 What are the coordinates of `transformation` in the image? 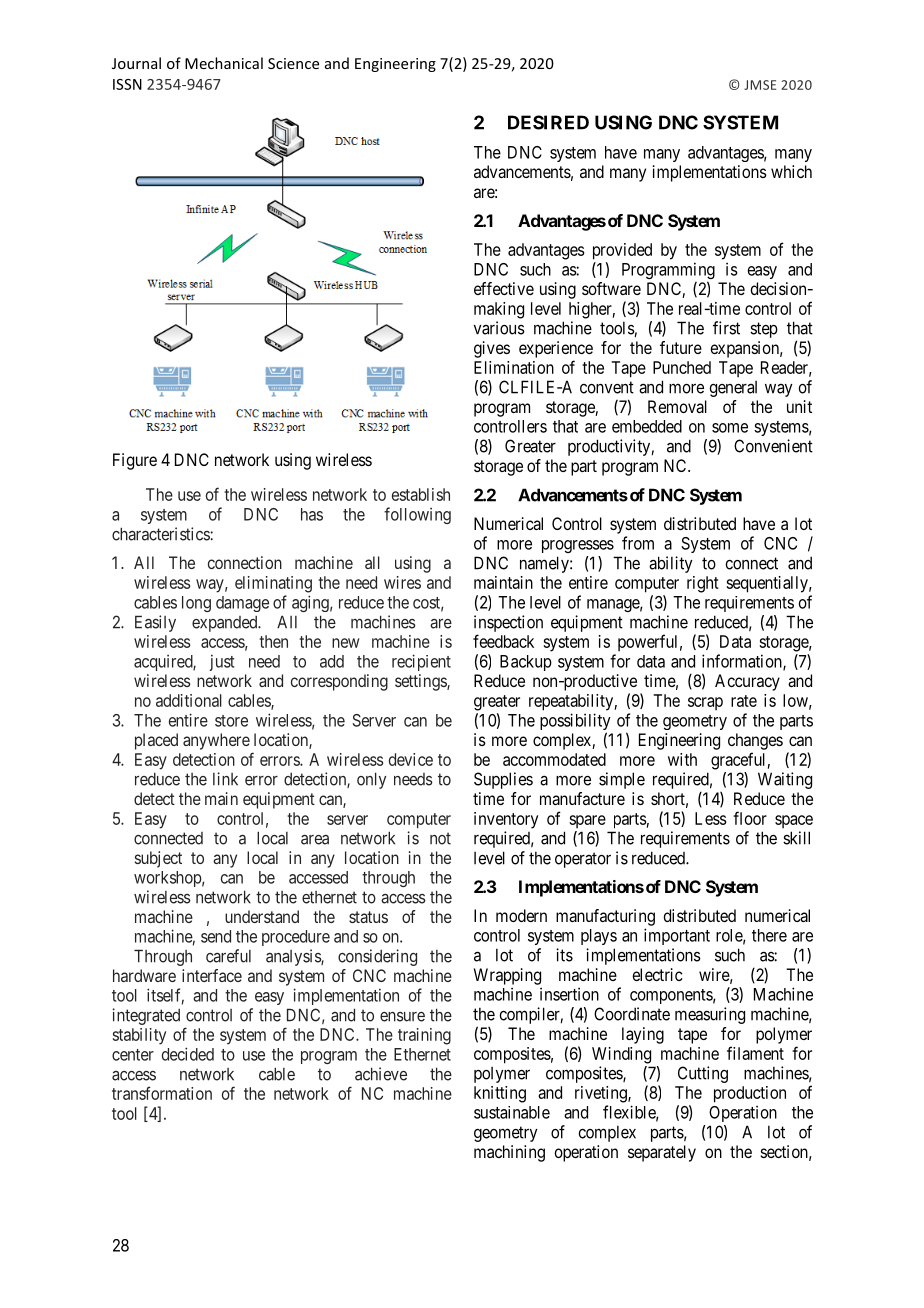 It's located at (162, 1093).
